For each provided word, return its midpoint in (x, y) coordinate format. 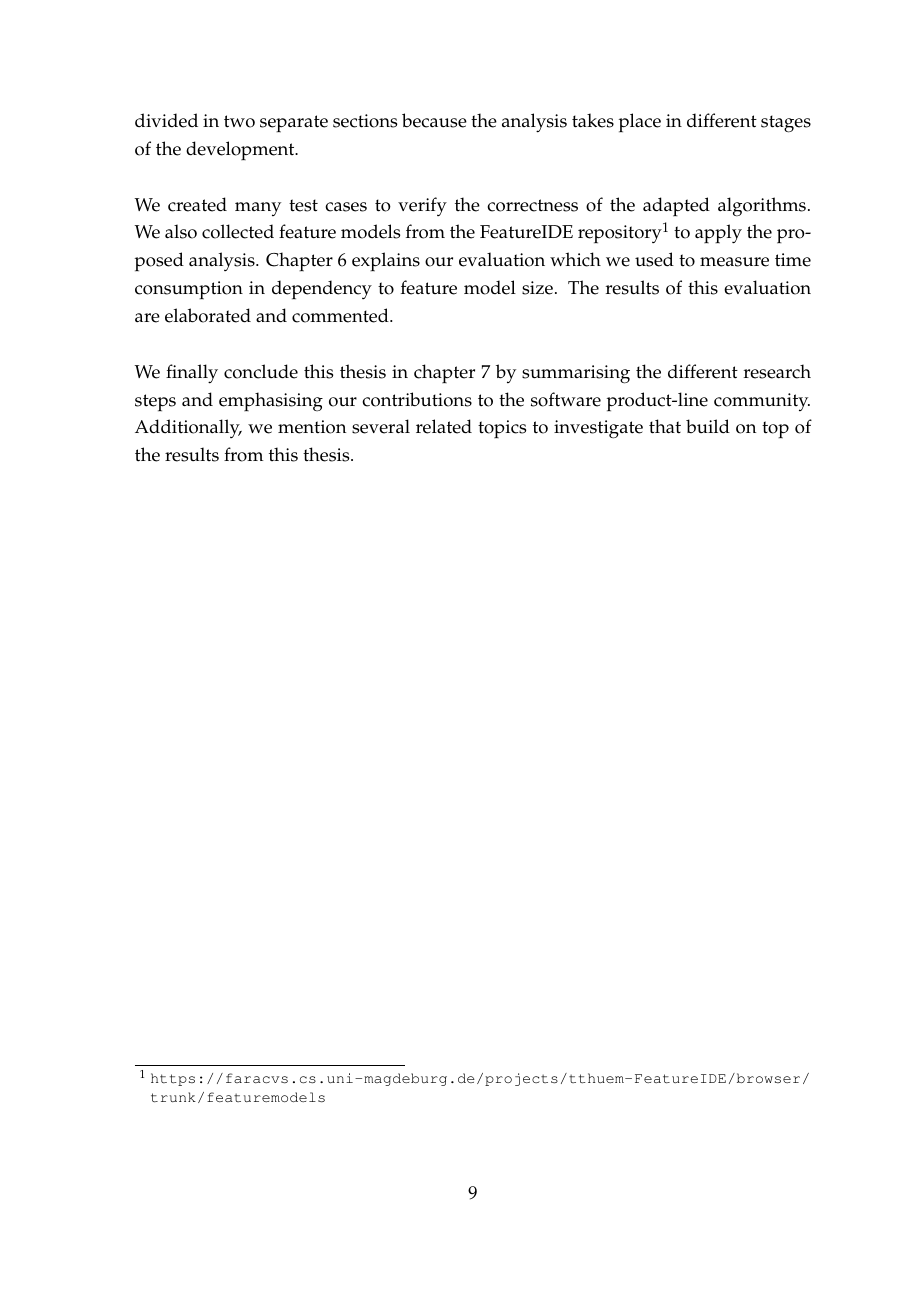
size (537, 288)
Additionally (188, 428)
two (239, 121)
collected (238, 231)
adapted (676, 207)
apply (718, 234)
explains (386, 262)
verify (422, 206)
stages (786, 124)
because (434, 120)
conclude (261, 371)
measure (734, 262)
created (197, 204)
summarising (576, 374)
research (777, 371)
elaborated (208, 315)
